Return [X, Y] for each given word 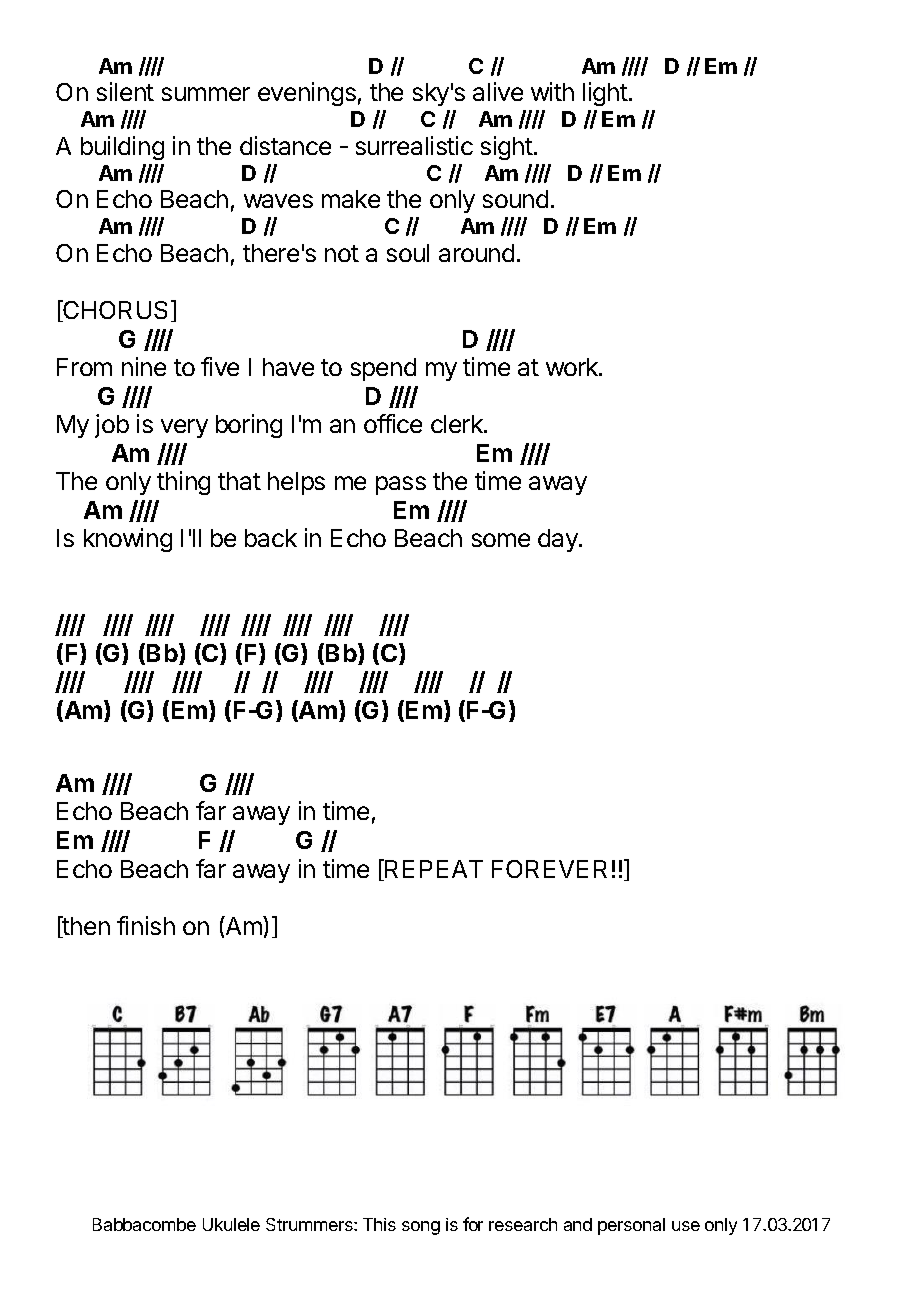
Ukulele [231, 1224]
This [379, 1224]
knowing [128, 540]
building [122, 148]
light [605, 94]
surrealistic [414, 145]
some [501, 540]
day [559, 540]
